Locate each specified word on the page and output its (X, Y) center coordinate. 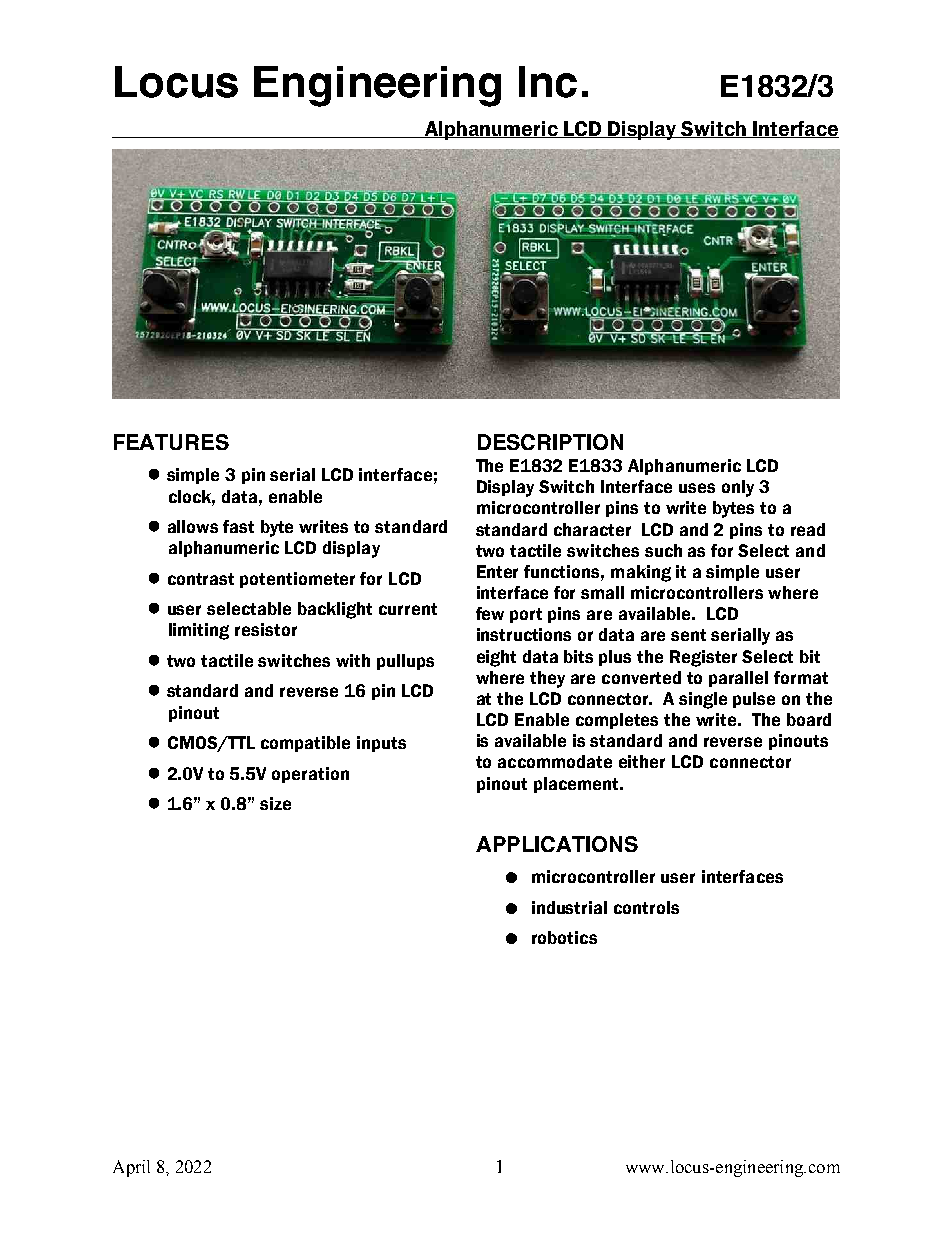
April (131, 1168)
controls (646, 907)
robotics (564, 937)
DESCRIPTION (550, 442)
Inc (548, 82)
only (738, 488)
